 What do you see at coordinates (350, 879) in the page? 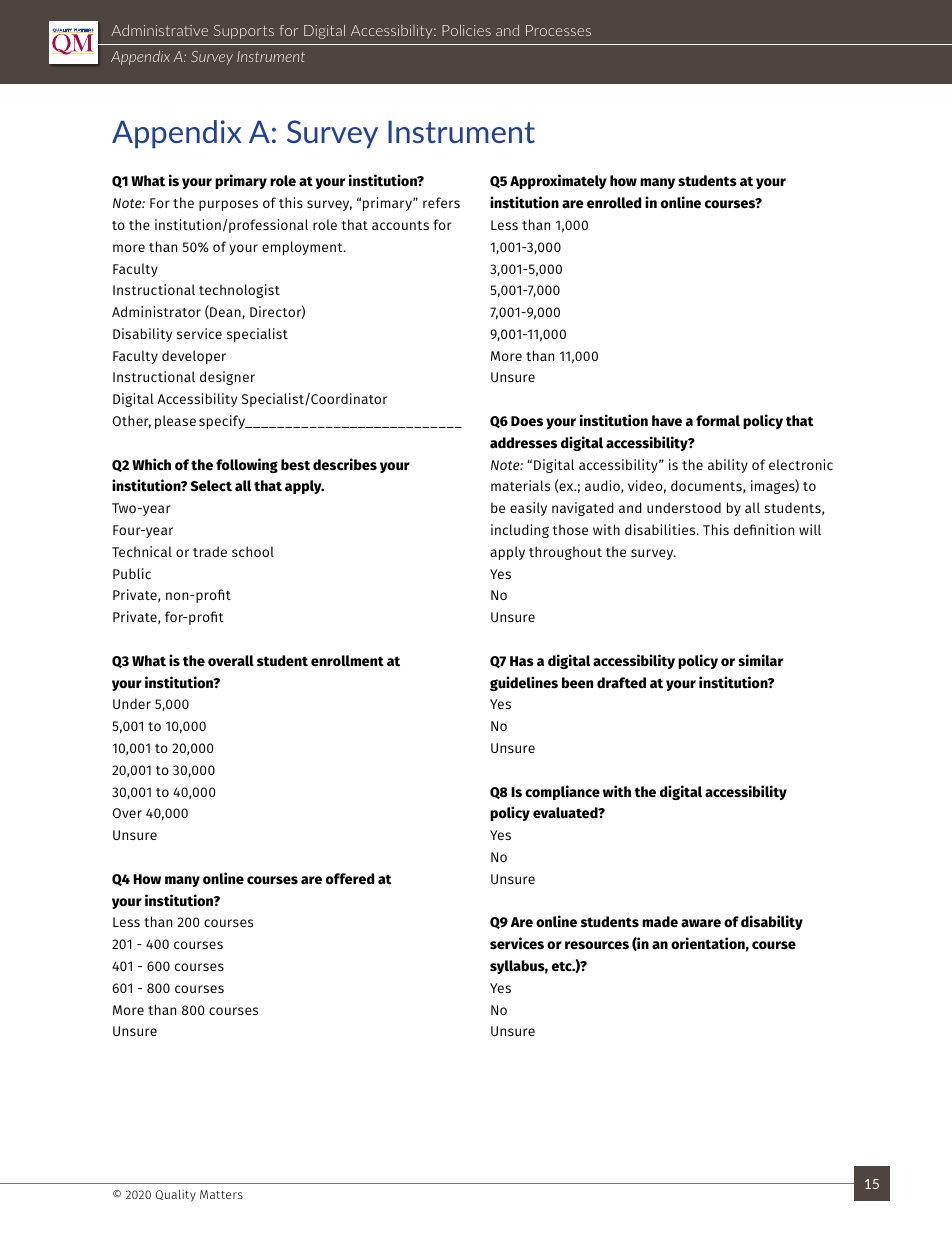
I see `offered` at bounding box center [350, 879].
